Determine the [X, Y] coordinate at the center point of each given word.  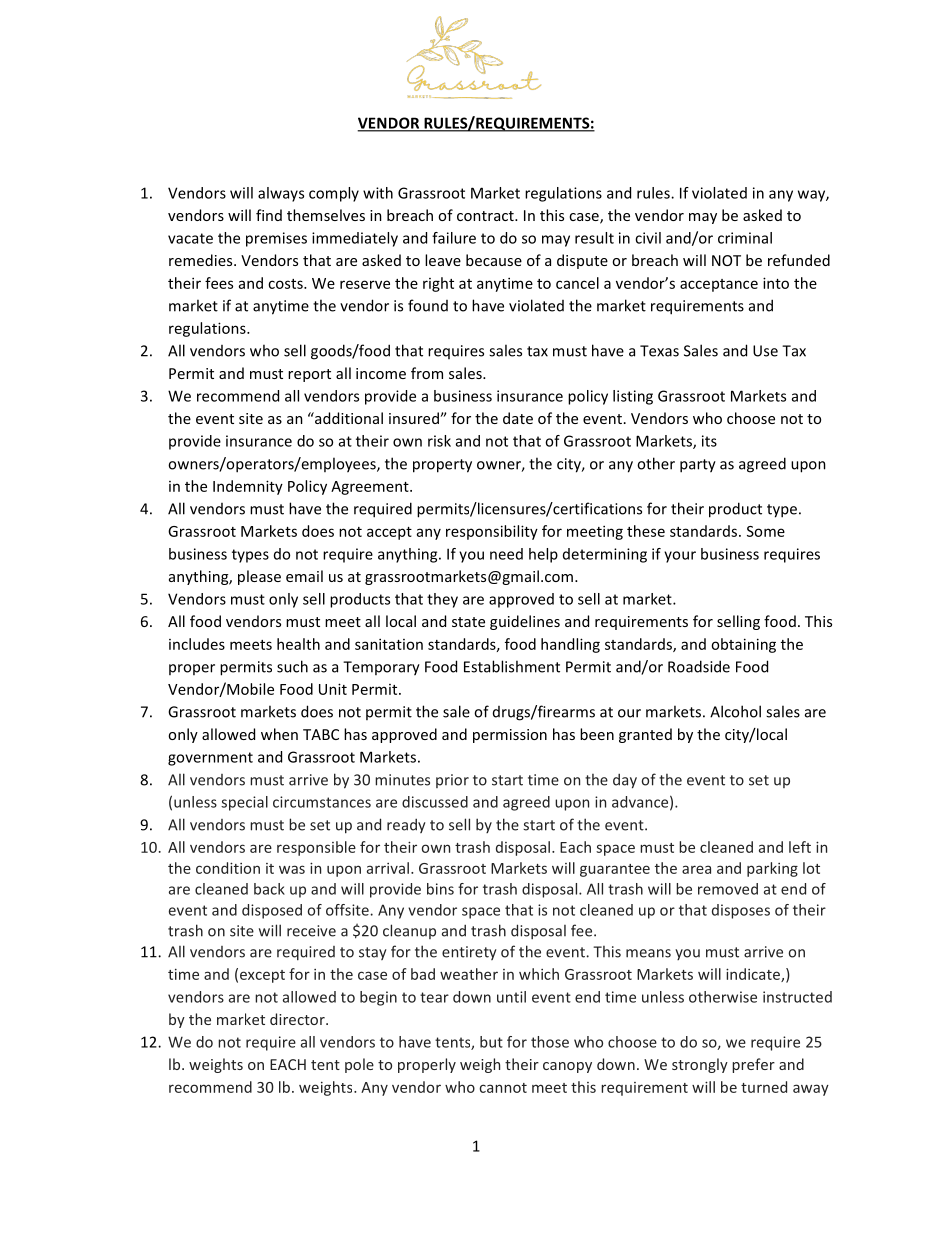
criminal [745, 238]
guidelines [525, 622]
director [298, 1019]
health [298, 644]
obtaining [743, 645]
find [269, 215]
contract [486, 216]
